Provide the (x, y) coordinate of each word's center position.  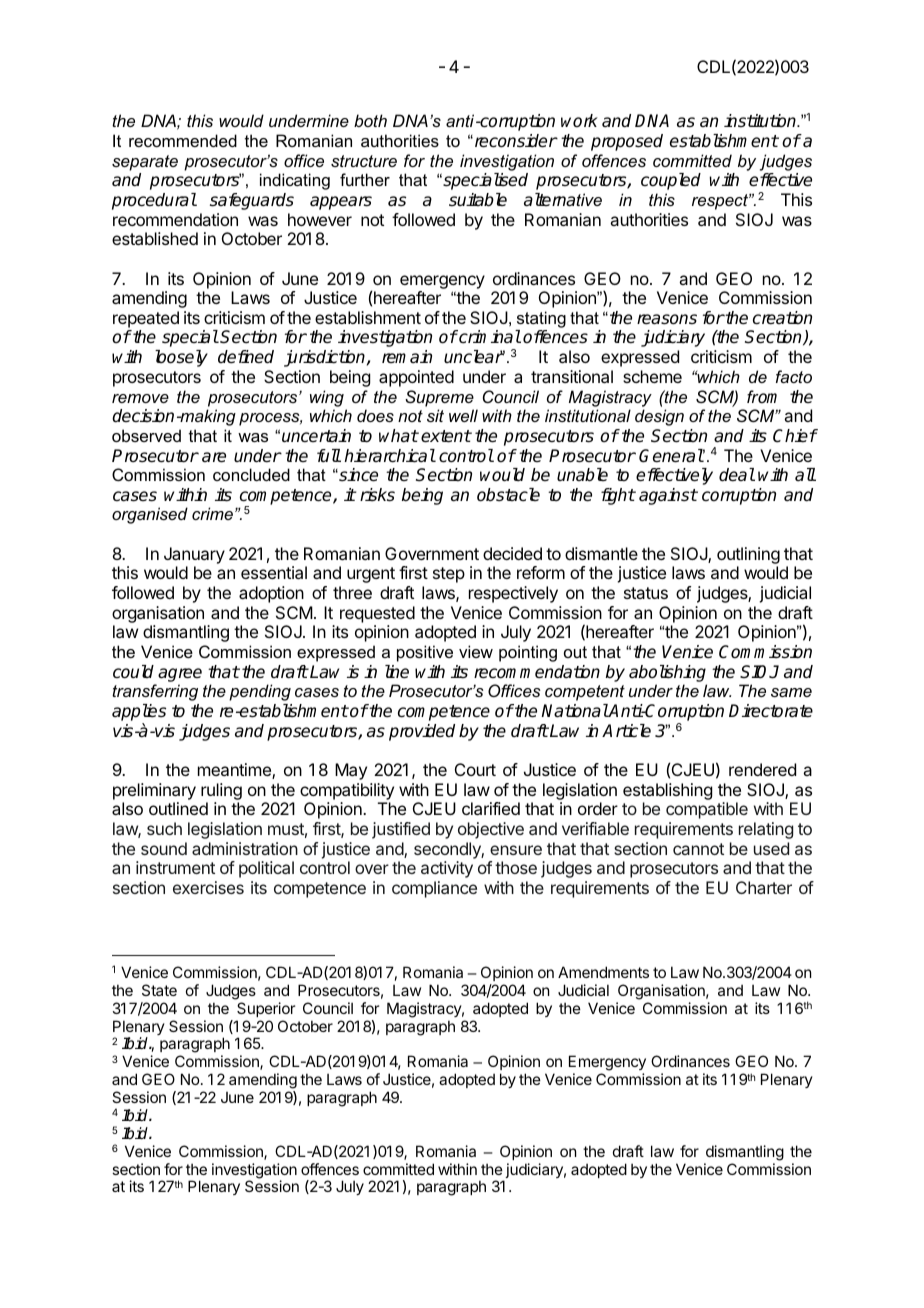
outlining (748, 557)
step (449, 575)
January (194, 555)
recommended (183, 140)
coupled (671, 181)
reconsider (514, 141)
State (159, 990)
